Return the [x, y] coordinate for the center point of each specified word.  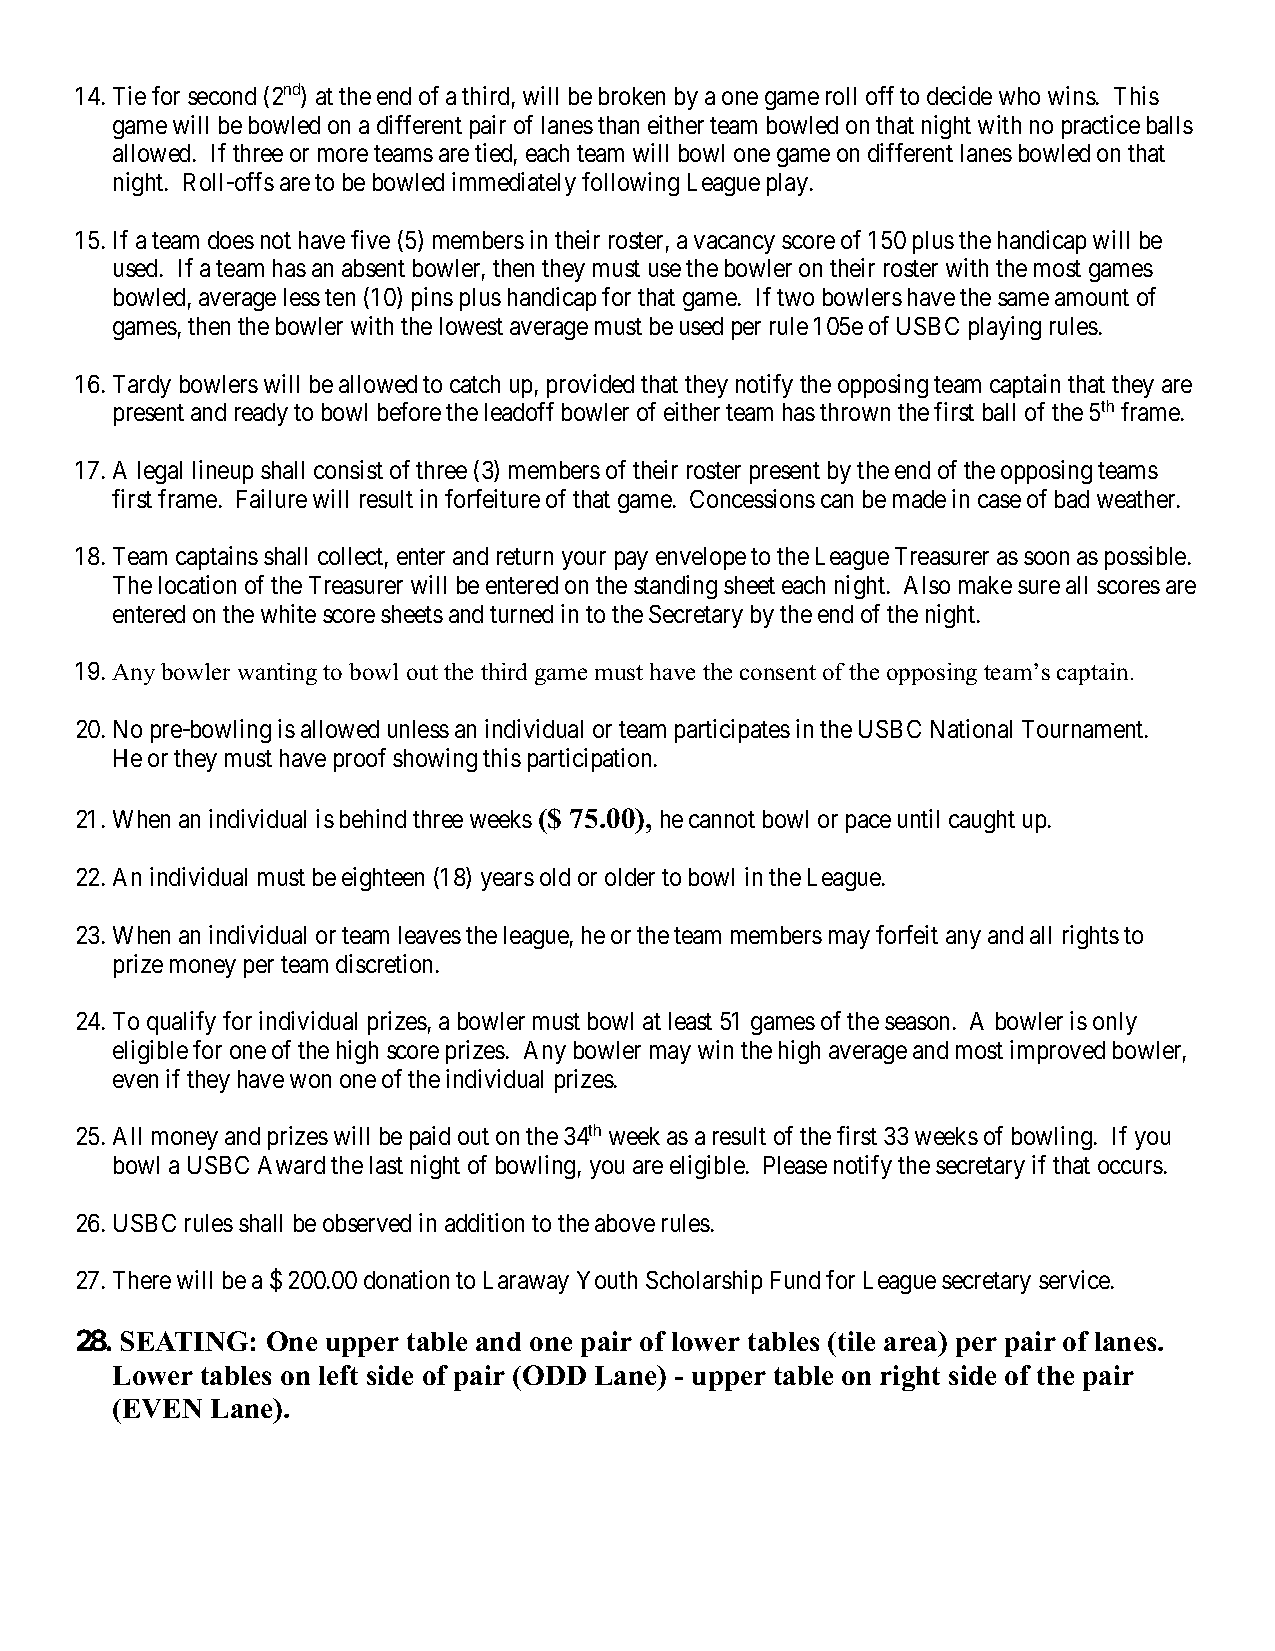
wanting [277, 674]
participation [591, 760]
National [971, 728]
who [1019, 96]
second [222, 96]
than [618, 125]
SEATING [184, 1341]
